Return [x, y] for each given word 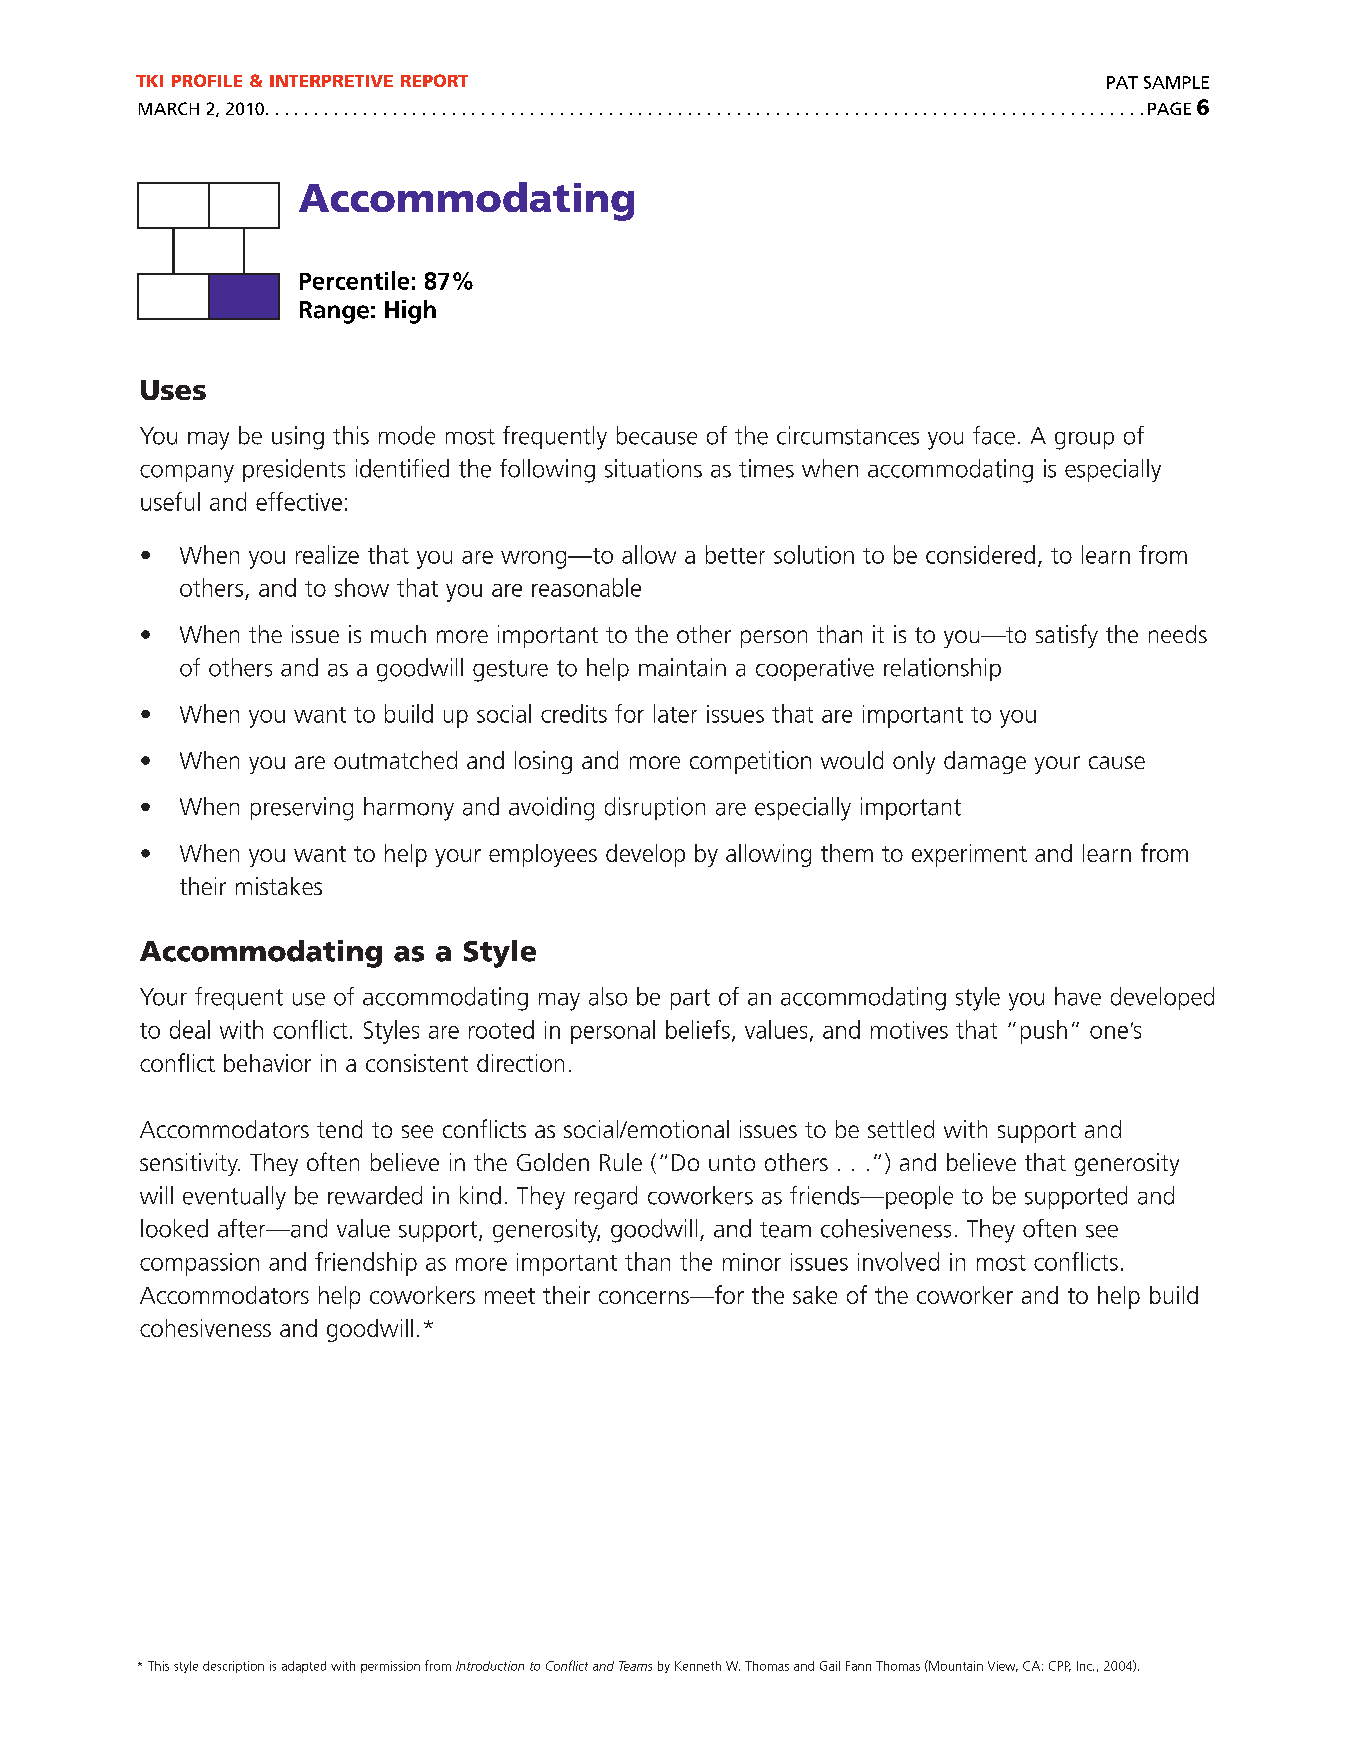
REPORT [434, 80]
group [1084, 441]
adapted [304, 1667]
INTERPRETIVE [331, 81]
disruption [655, 808]
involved [898, 1261]
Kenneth [698, 1666]
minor [752, 1262]
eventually [234, 1198]
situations [653, 468]
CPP [1060, 1666]
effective [299, 501]
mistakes [279, 886]
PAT [1122, 82]
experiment [969, 855]
